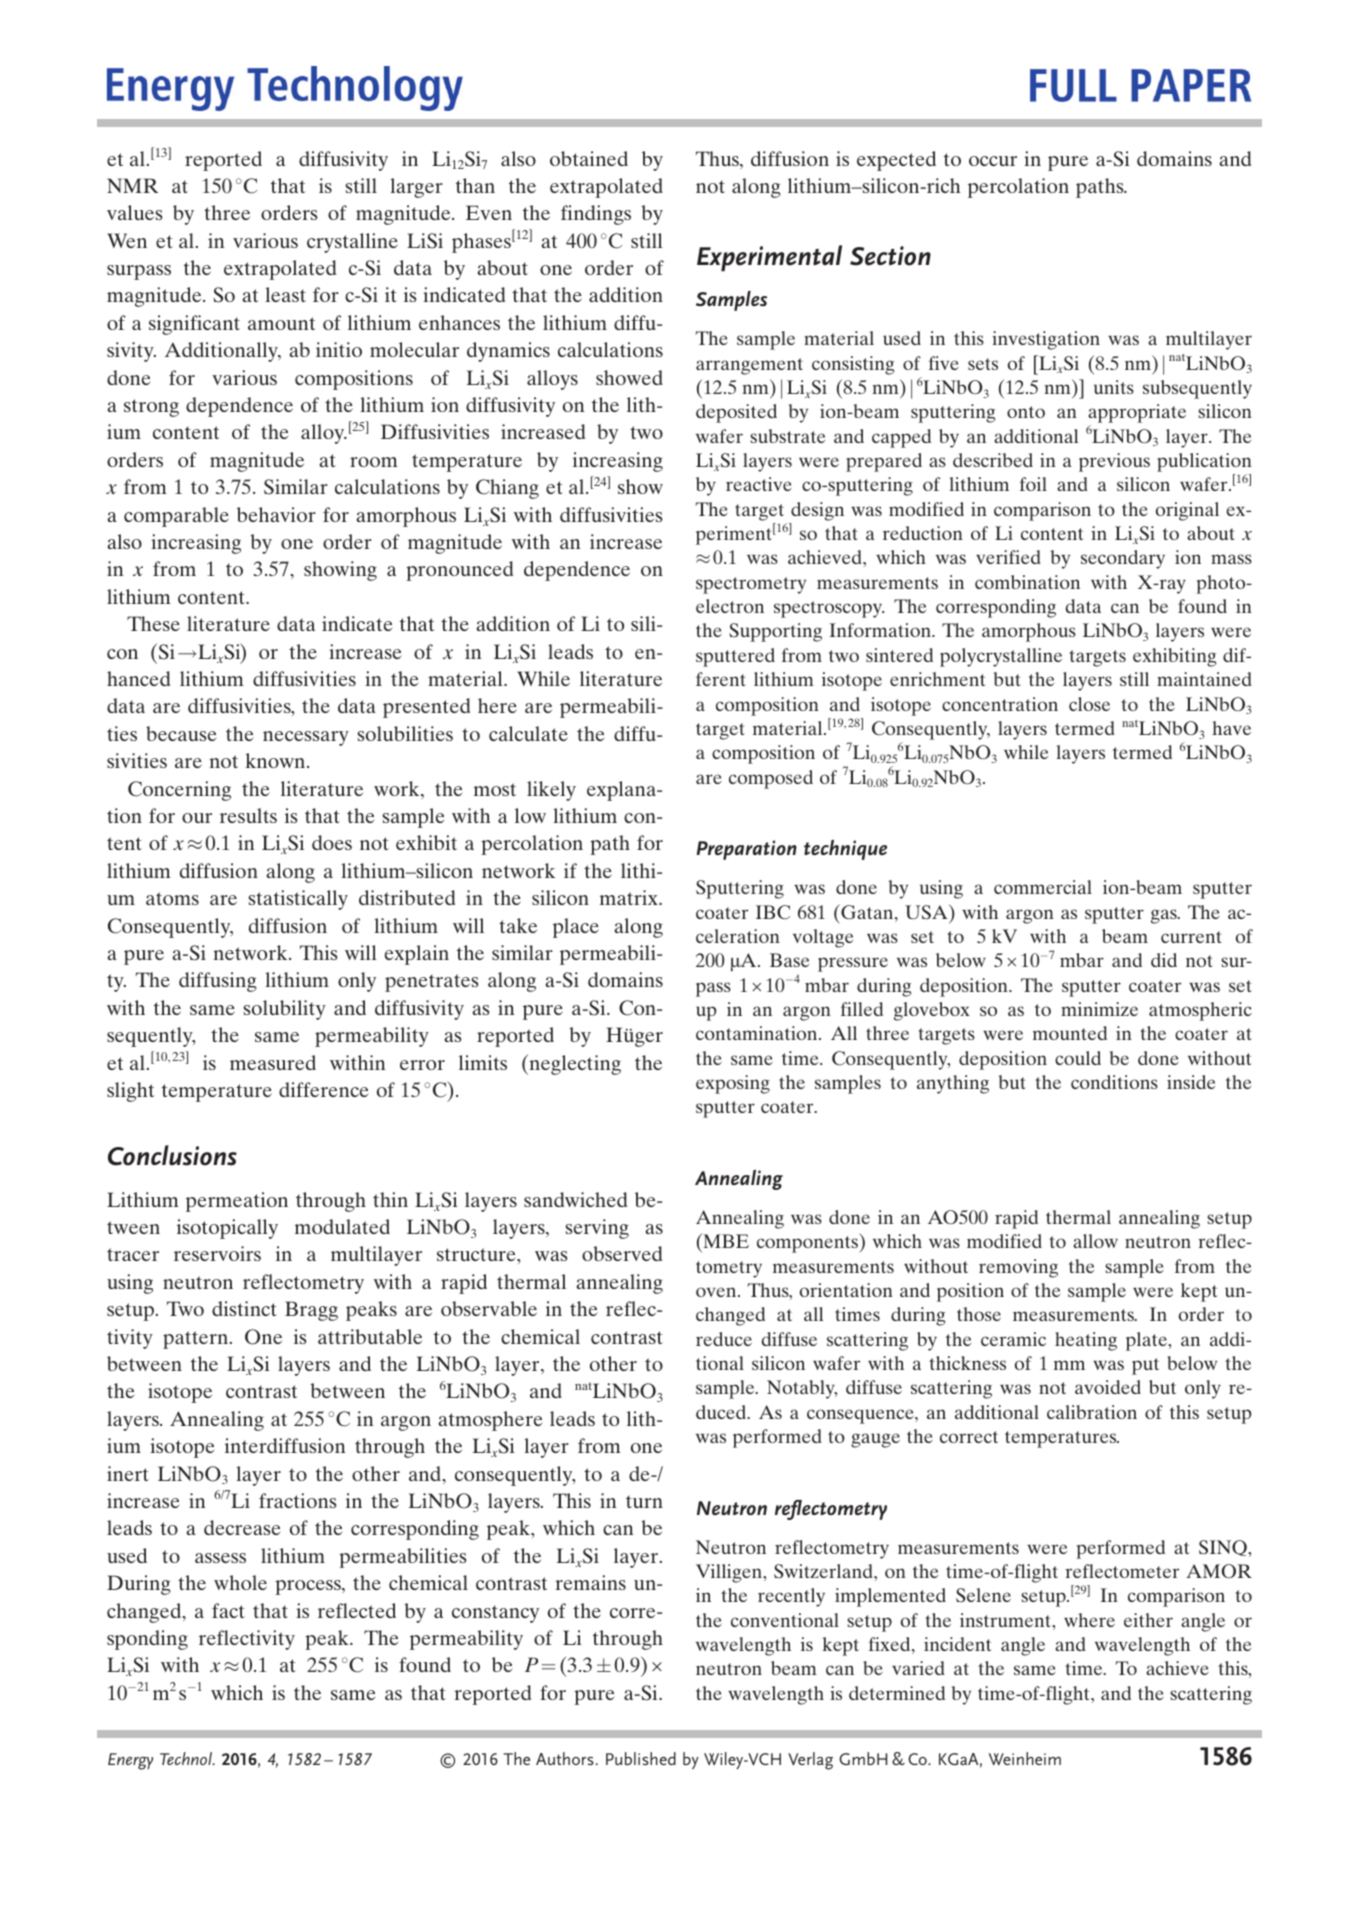  What do you see at coordinates (1164, 960) in the screenshot?
I see `did` at bounding box center [1164, 960].
